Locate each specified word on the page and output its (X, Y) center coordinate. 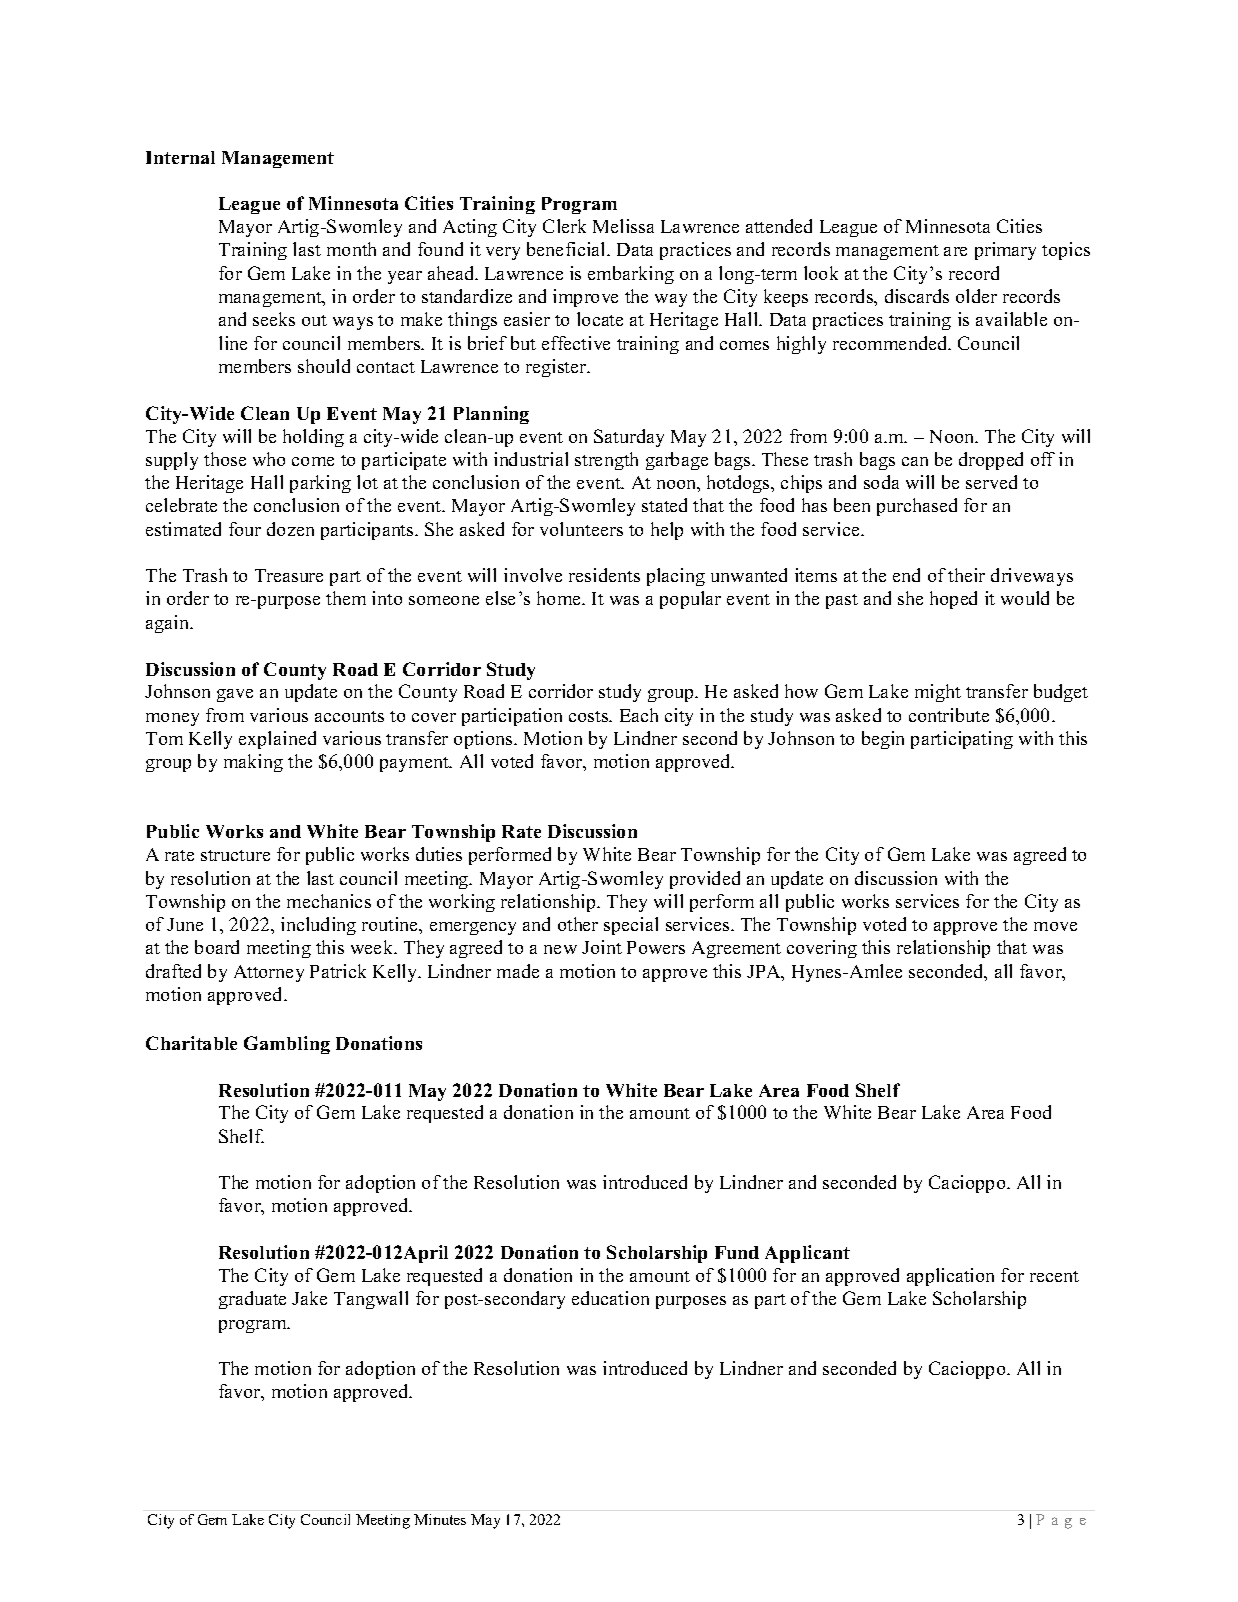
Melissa (623, 226)
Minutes (440, 1519)
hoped (953, 600)
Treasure (289, 575)
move (1055, 926)
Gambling (287, 1045)
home (560, 598)
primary (1005, 251)
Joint (602, 947)
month (351, 249)
